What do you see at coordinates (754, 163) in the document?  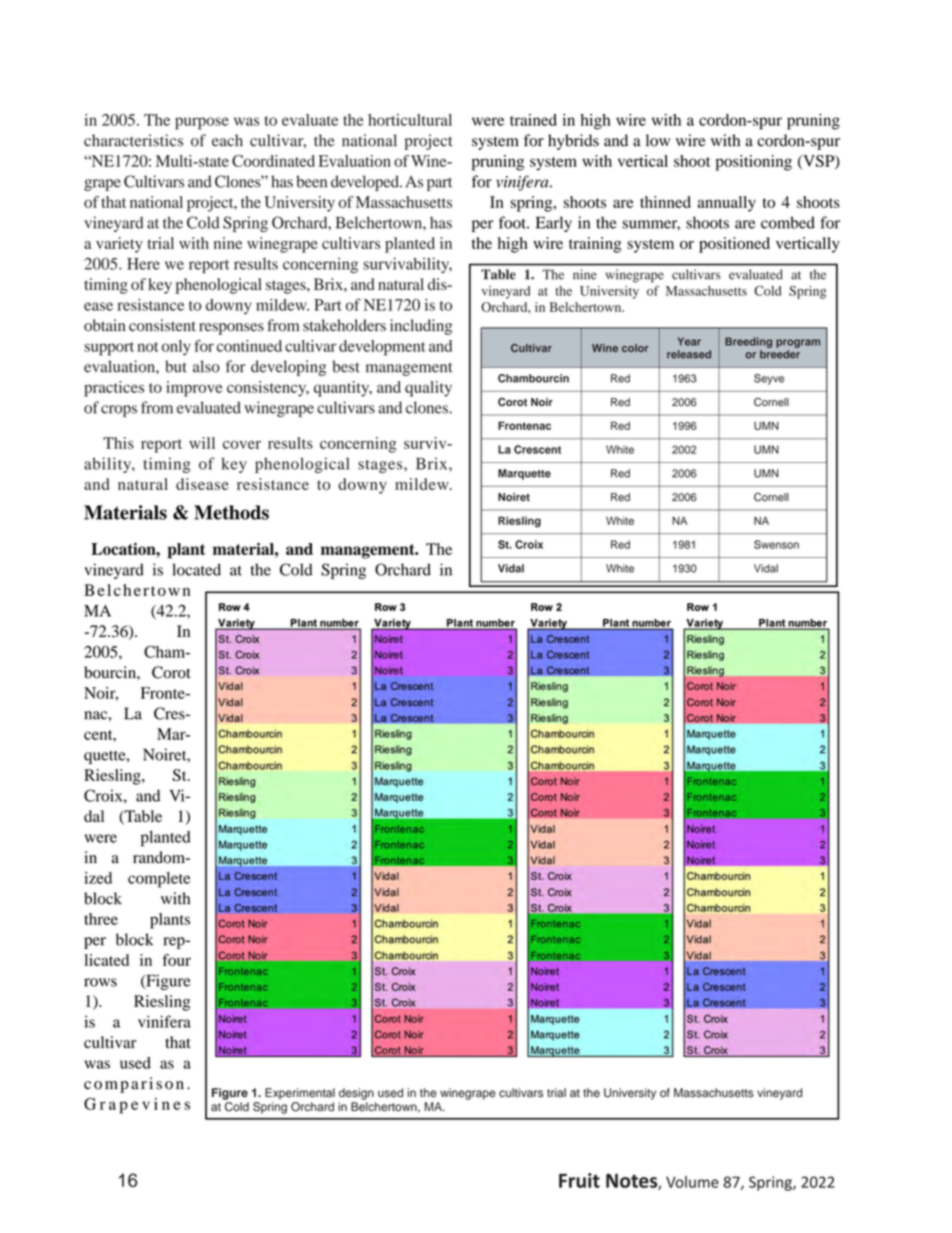 I see `positioning` at bounding box center [754, 163].
